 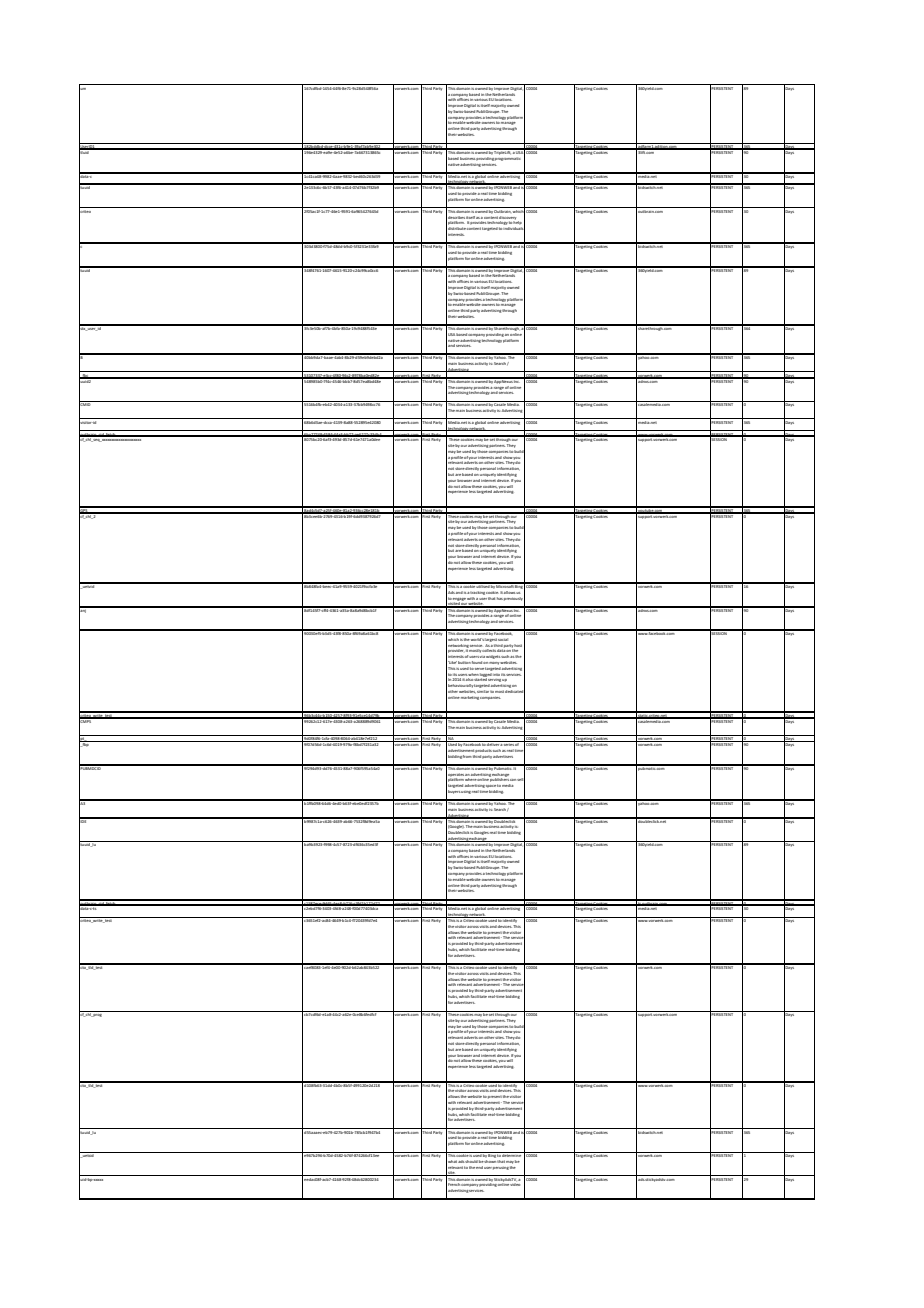 I want to click on serve, so click(x=479, y=669).
